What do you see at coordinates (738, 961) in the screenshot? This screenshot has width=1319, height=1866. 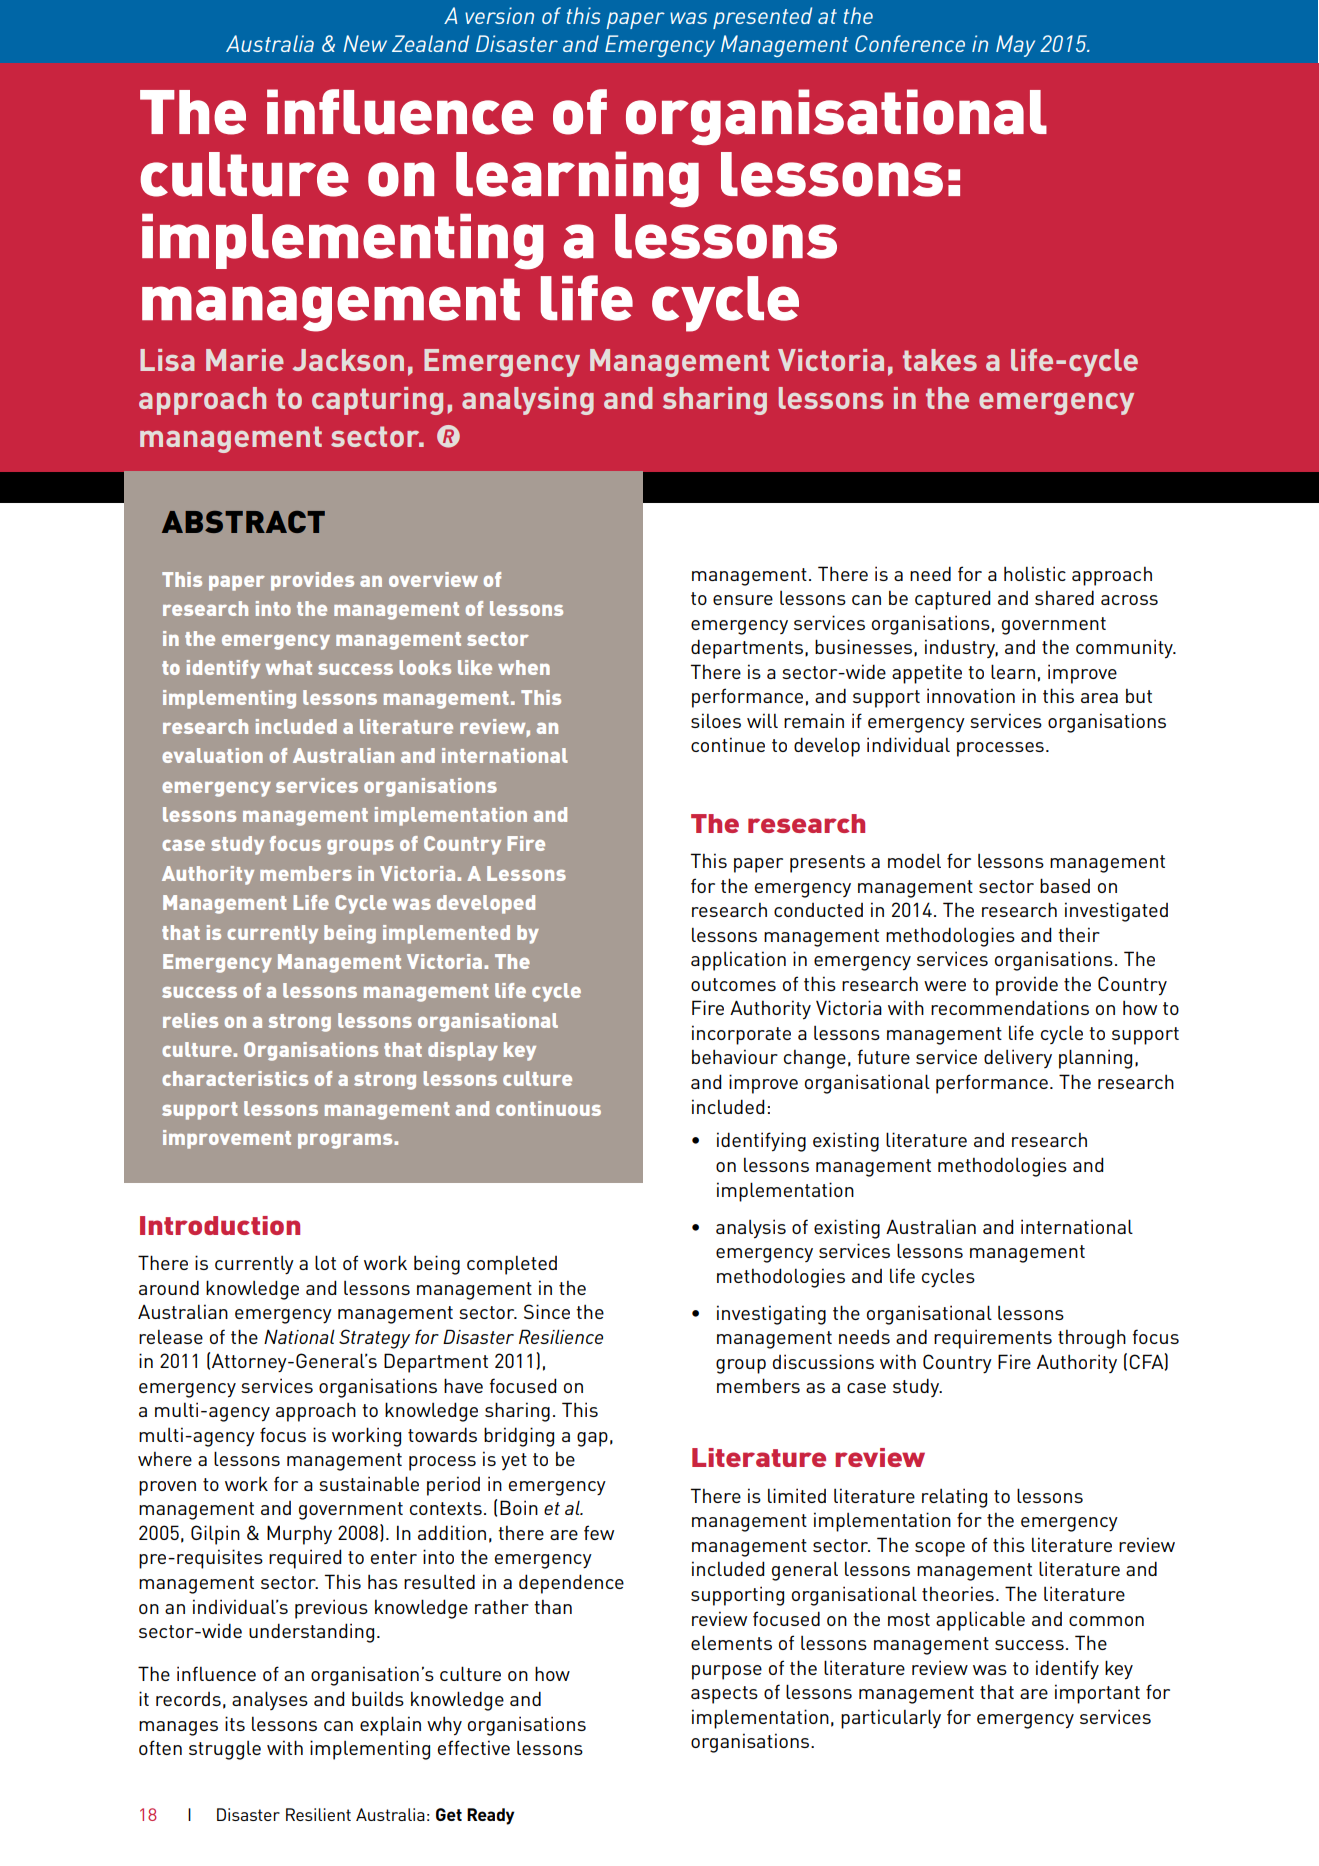 I see `application` at bounding box center [738, 961].
